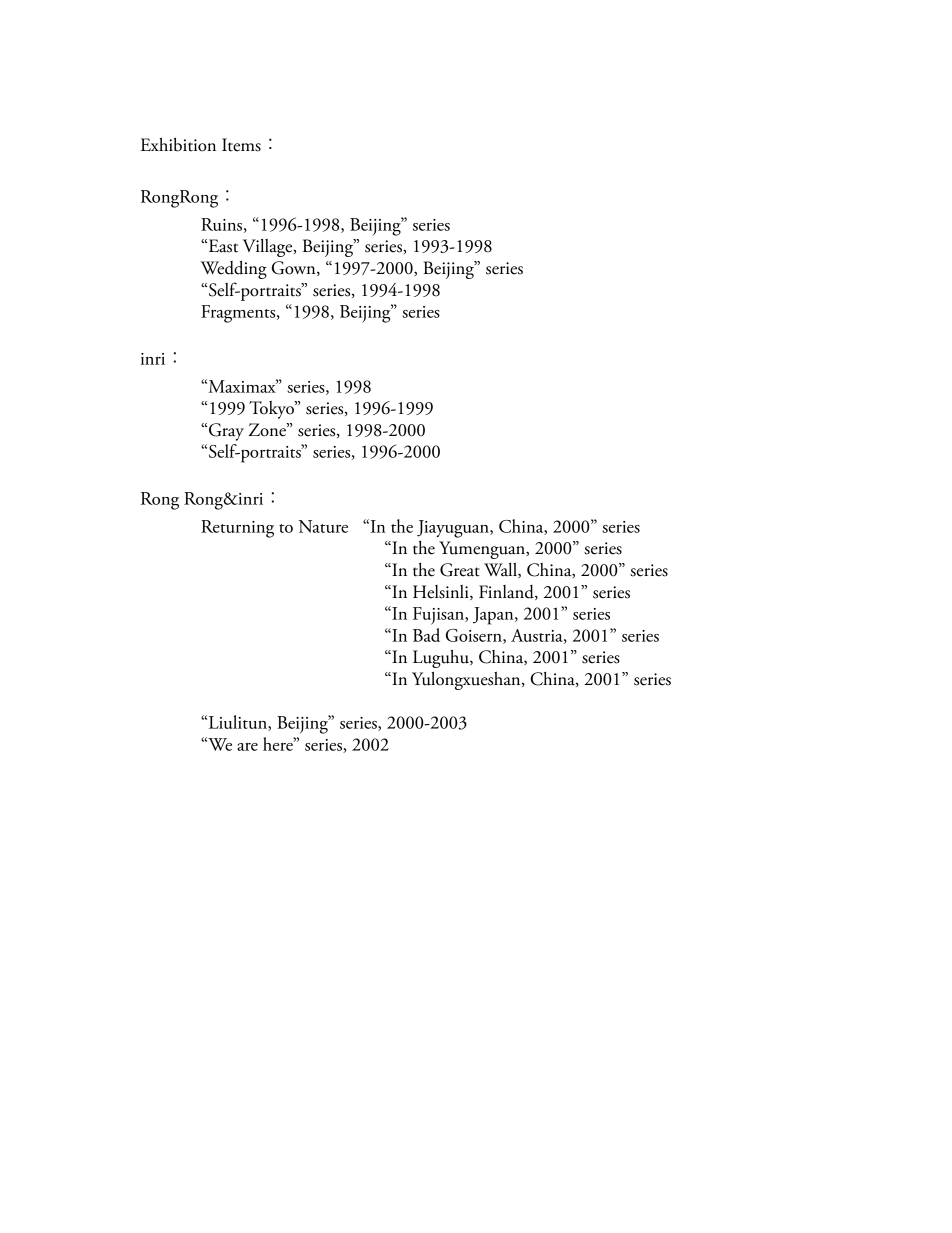 This screenshot has height=1233, width=952. What do you see at coordinates (272, 410) in the screenshot?
I see `Tokyo` at bounding box center [272, 410].
